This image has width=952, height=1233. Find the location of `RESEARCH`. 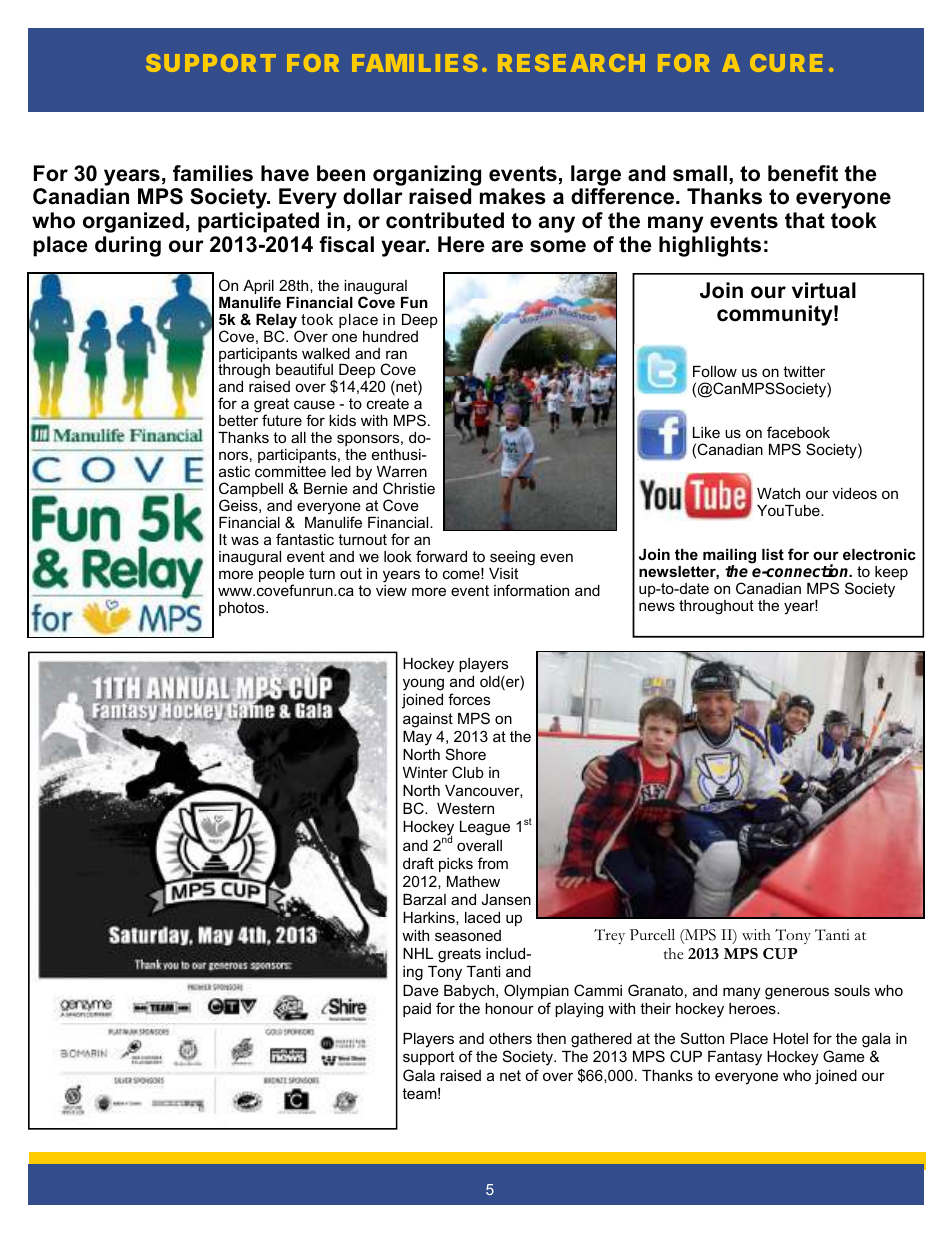

RESEARCH is located at coordinates (571, 63).
